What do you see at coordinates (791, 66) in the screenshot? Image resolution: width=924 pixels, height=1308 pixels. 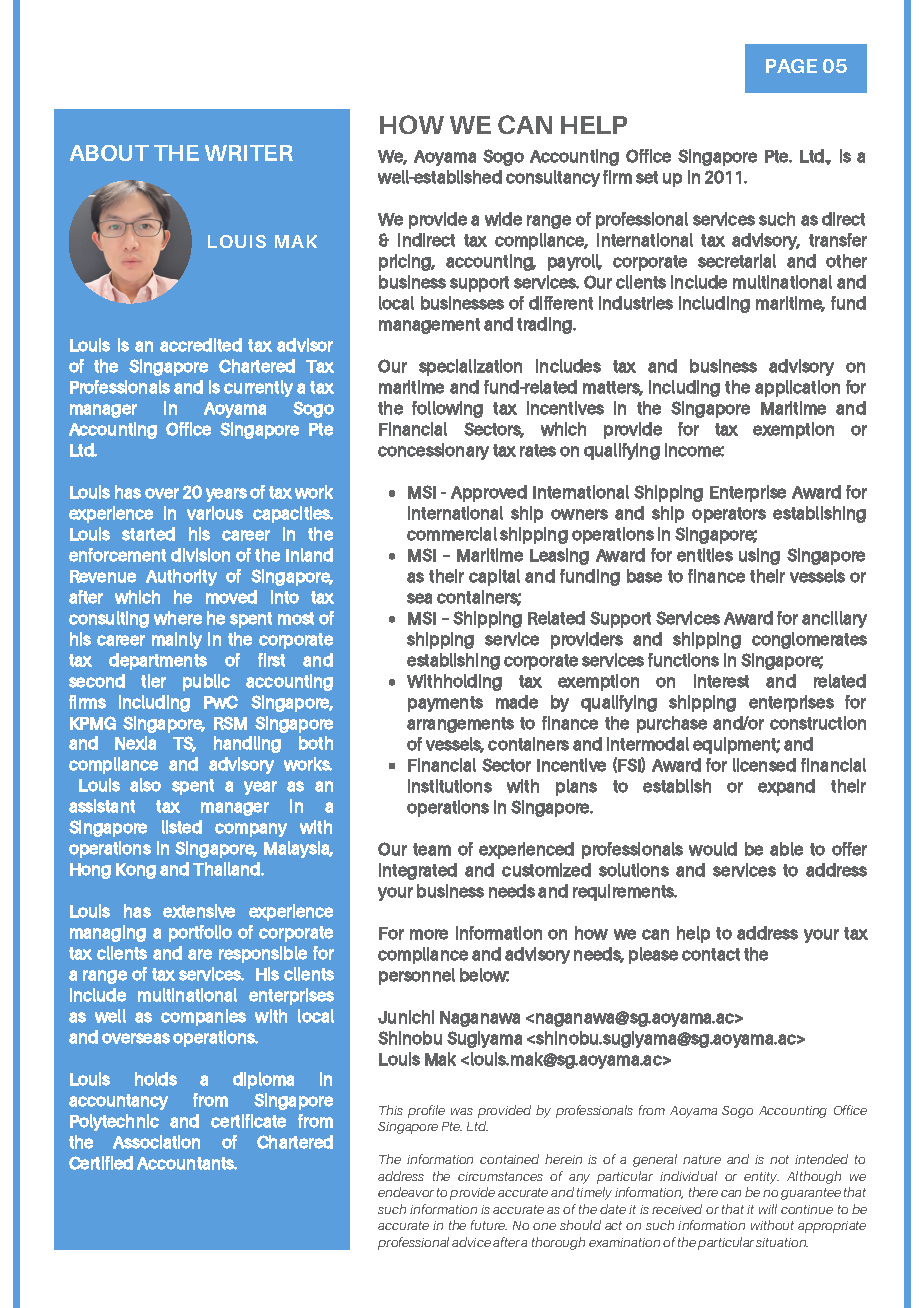 I see `PAGE` at bounding box center [791, 66].
